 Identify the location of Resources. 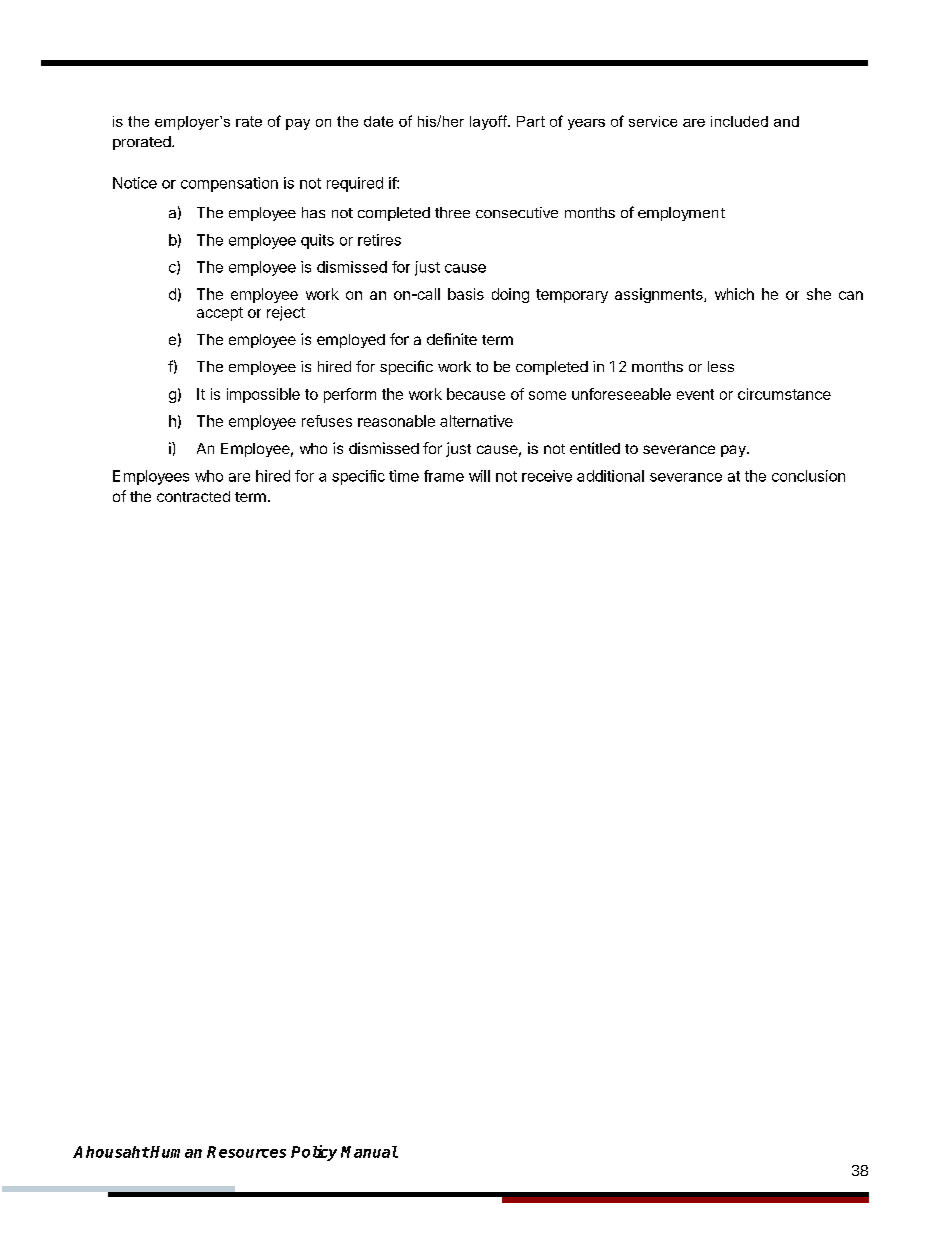
(246, 1152).
